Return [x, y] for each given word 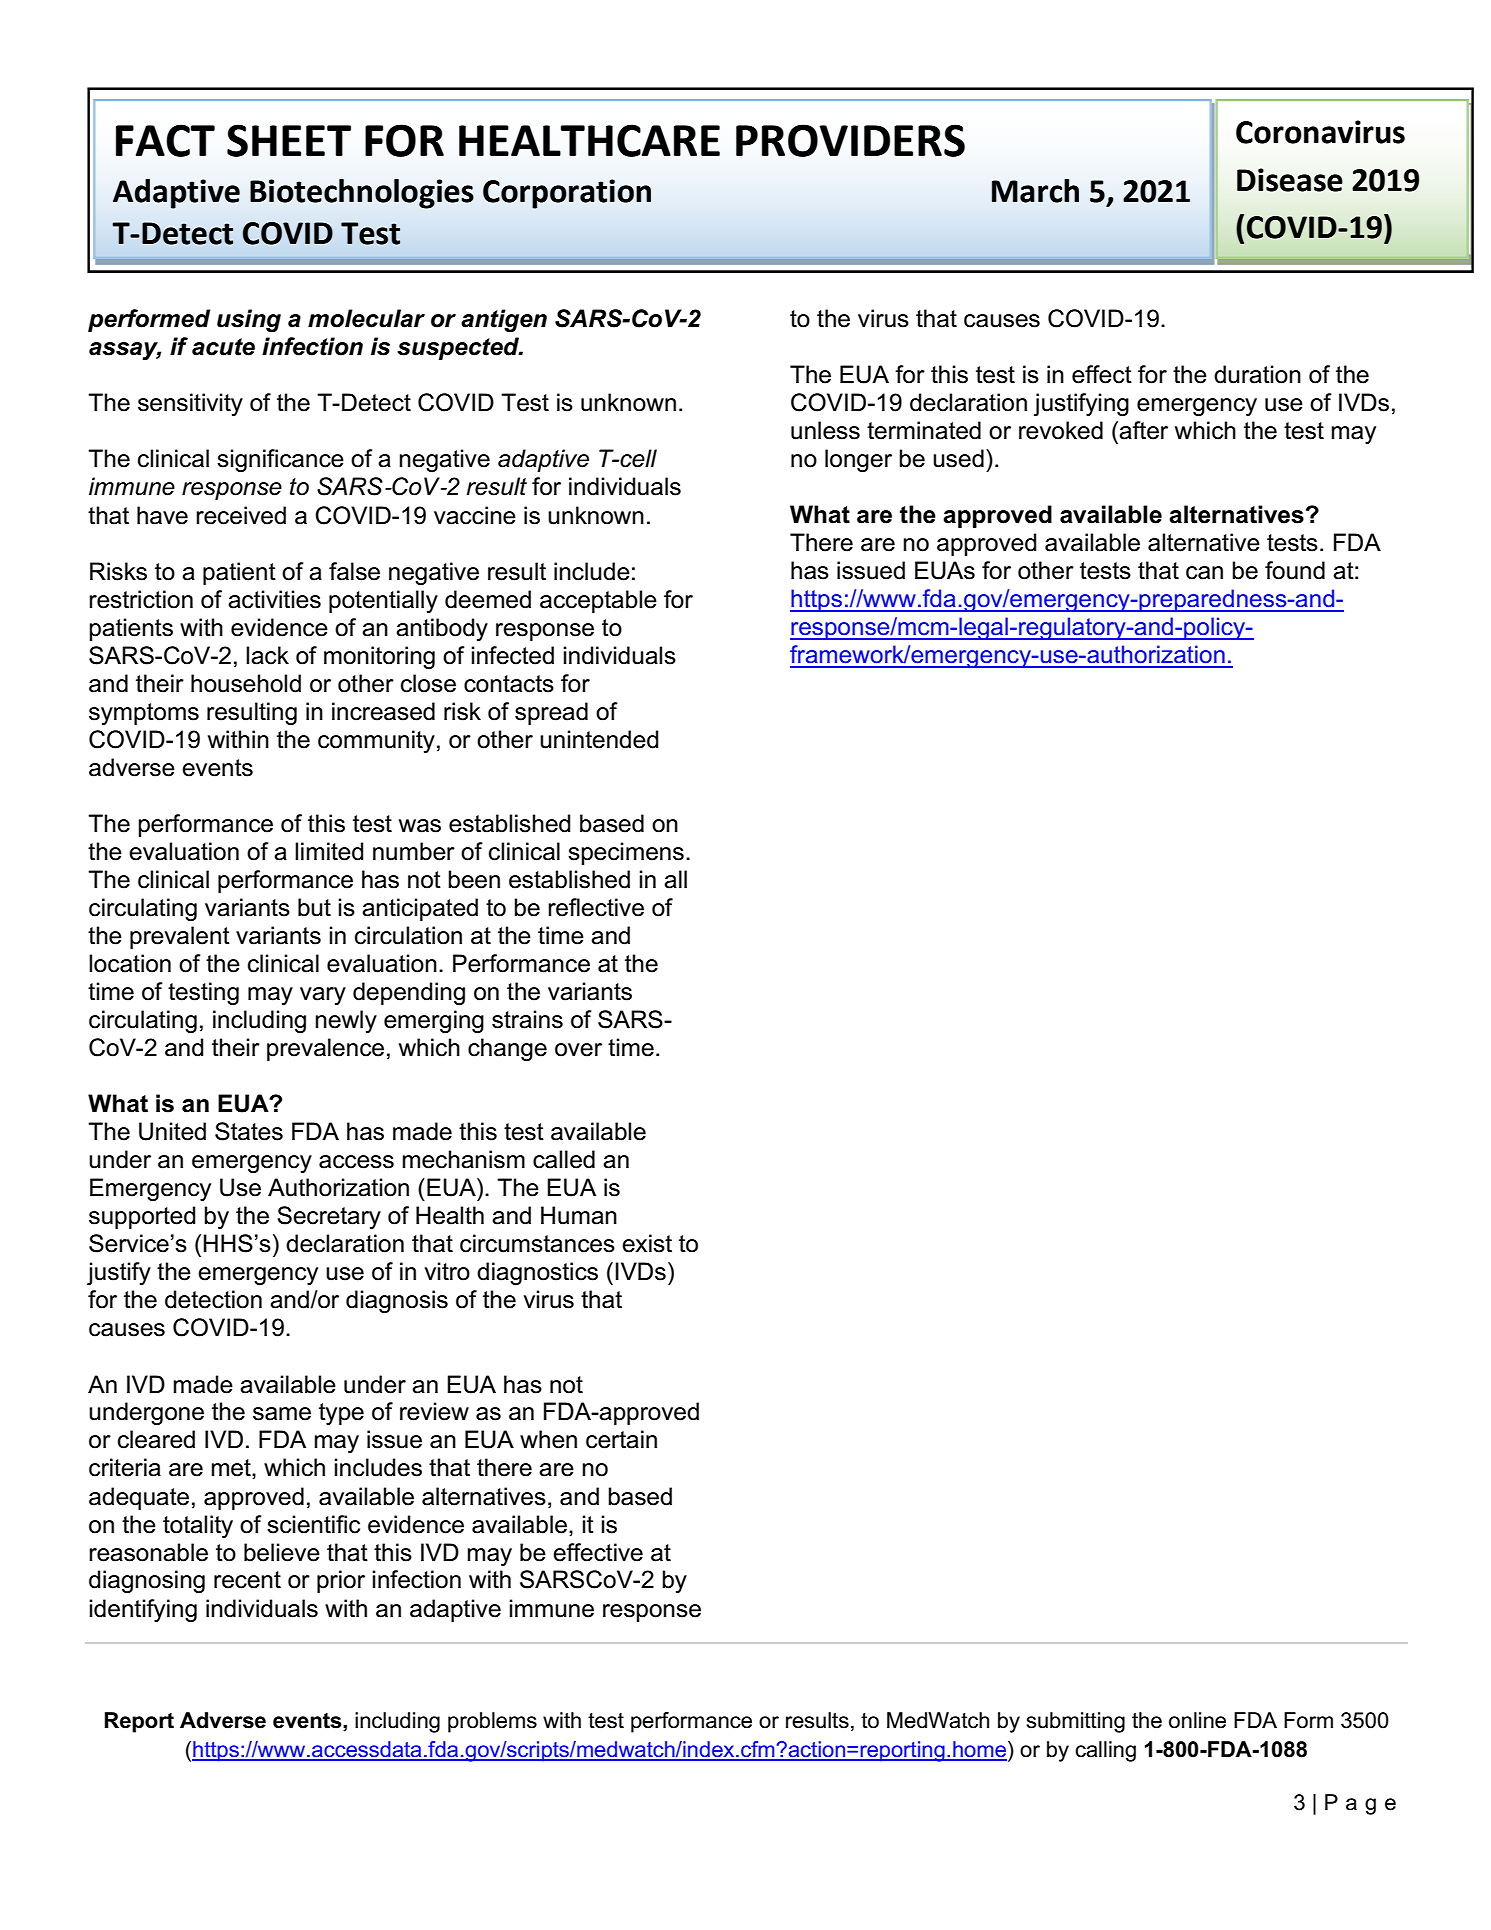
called [564, 1159]
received [241, 515]
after [1143, 430]
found [1295, 570]
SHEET [289, 140]
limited [329, 851]
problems [492, 1722]
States [249, 1131]
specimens [626, 853]
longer [858, 460]
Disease [1290, 180]
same [282, 1414]
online [1197, 1720]
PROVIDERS [850, 140]
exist [647, 1243]
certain [621, 1439]
